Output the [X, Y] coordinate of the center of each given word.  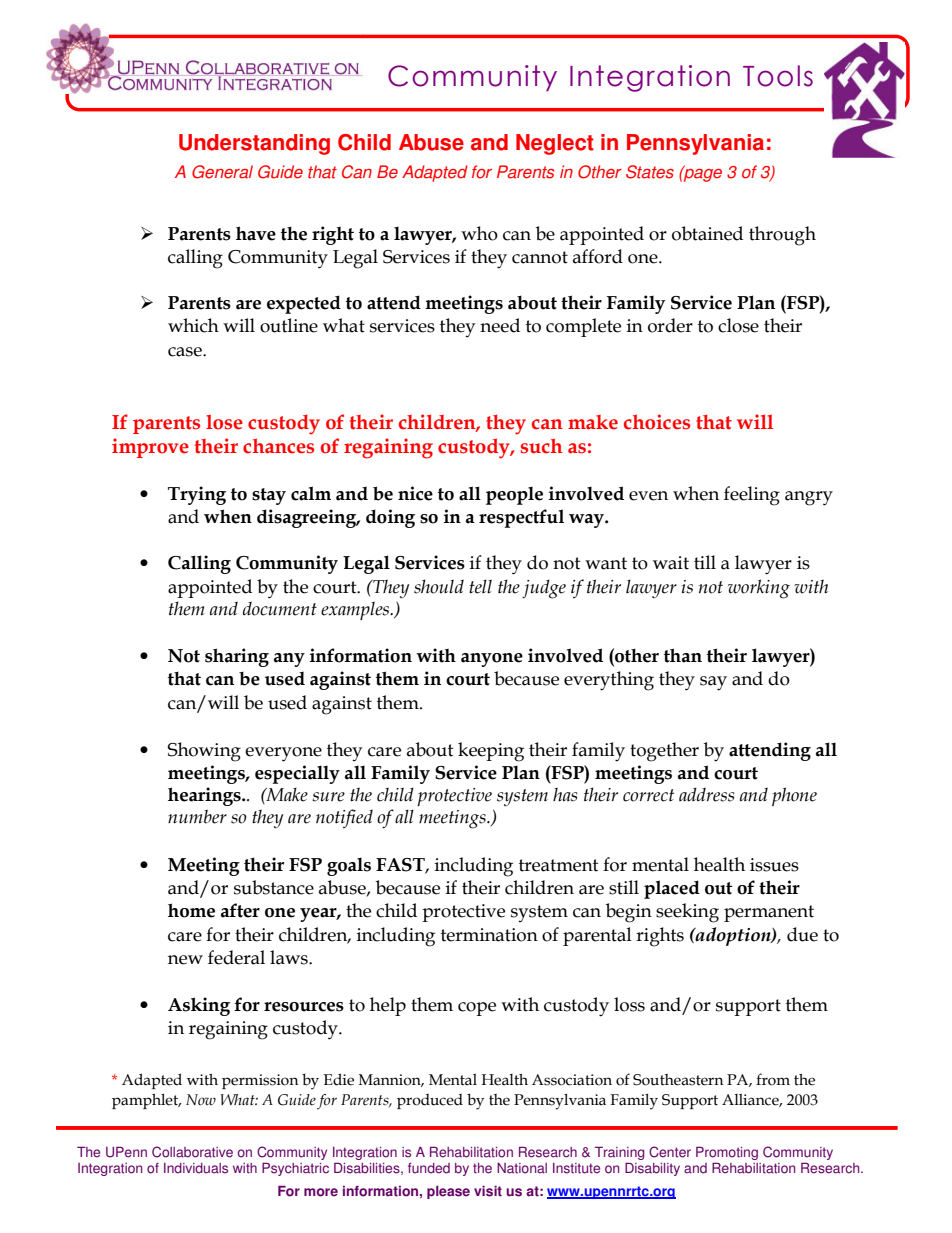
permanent [769, 913]
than [683, 655]
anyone [492, 660]
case [186, 352]
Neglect [555, 144]
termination [489, 935]
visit [488, 1191]
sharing [237, 657]
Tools [778, 76]
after [240, 910]
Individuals [196, 1168]
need [500, 325]
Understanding [254, 144]
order [670, 325]
